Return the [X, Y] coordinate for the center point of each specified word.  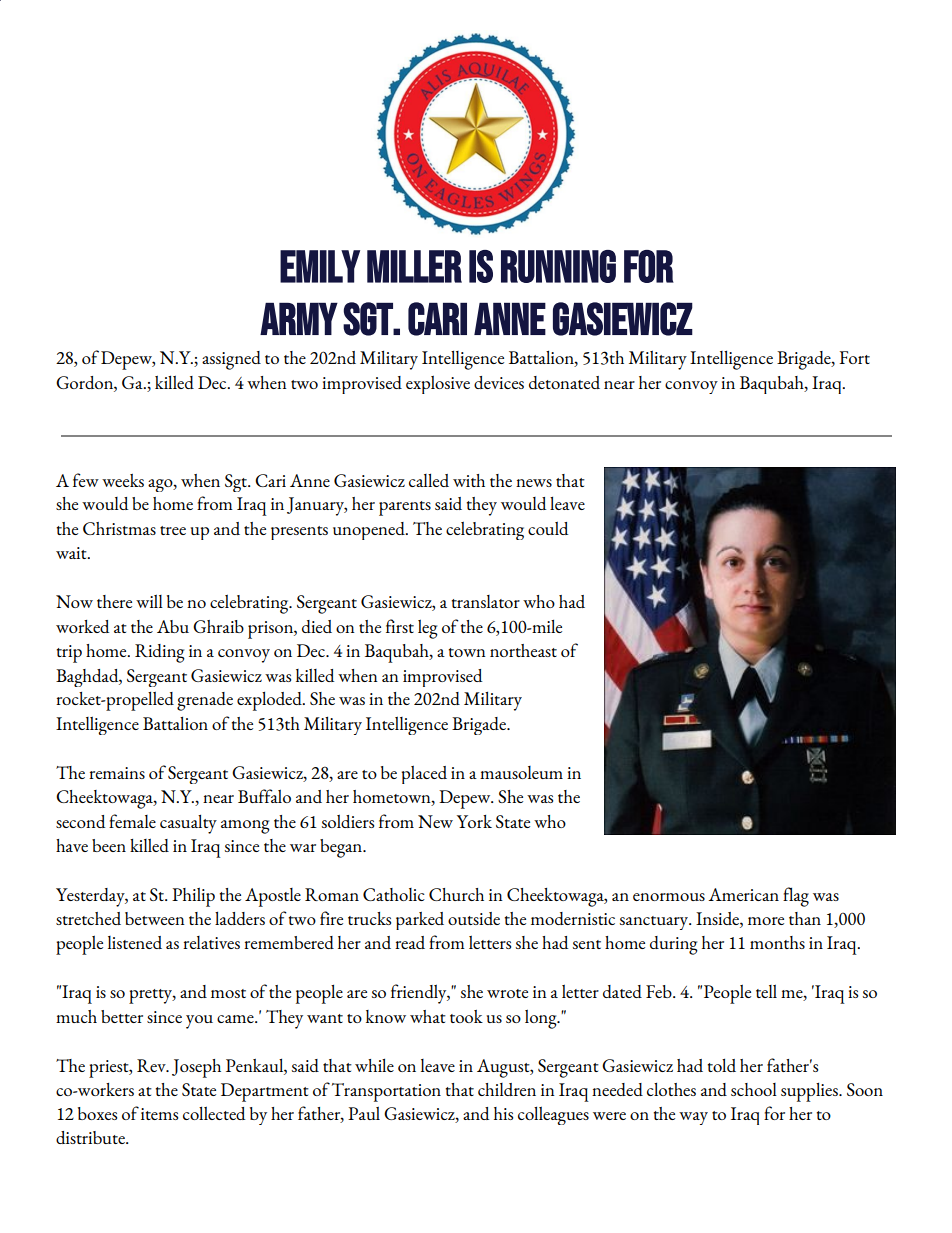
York [474, 821]
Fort [854, 357]
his [503, 1113]
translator [486, 601]
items [159, 1114]
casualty [188, 824]
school [754, 1089]
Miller [414, 266]
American [743, 894]
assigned [231, 360]
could [548, 528]
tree [173, 530]
